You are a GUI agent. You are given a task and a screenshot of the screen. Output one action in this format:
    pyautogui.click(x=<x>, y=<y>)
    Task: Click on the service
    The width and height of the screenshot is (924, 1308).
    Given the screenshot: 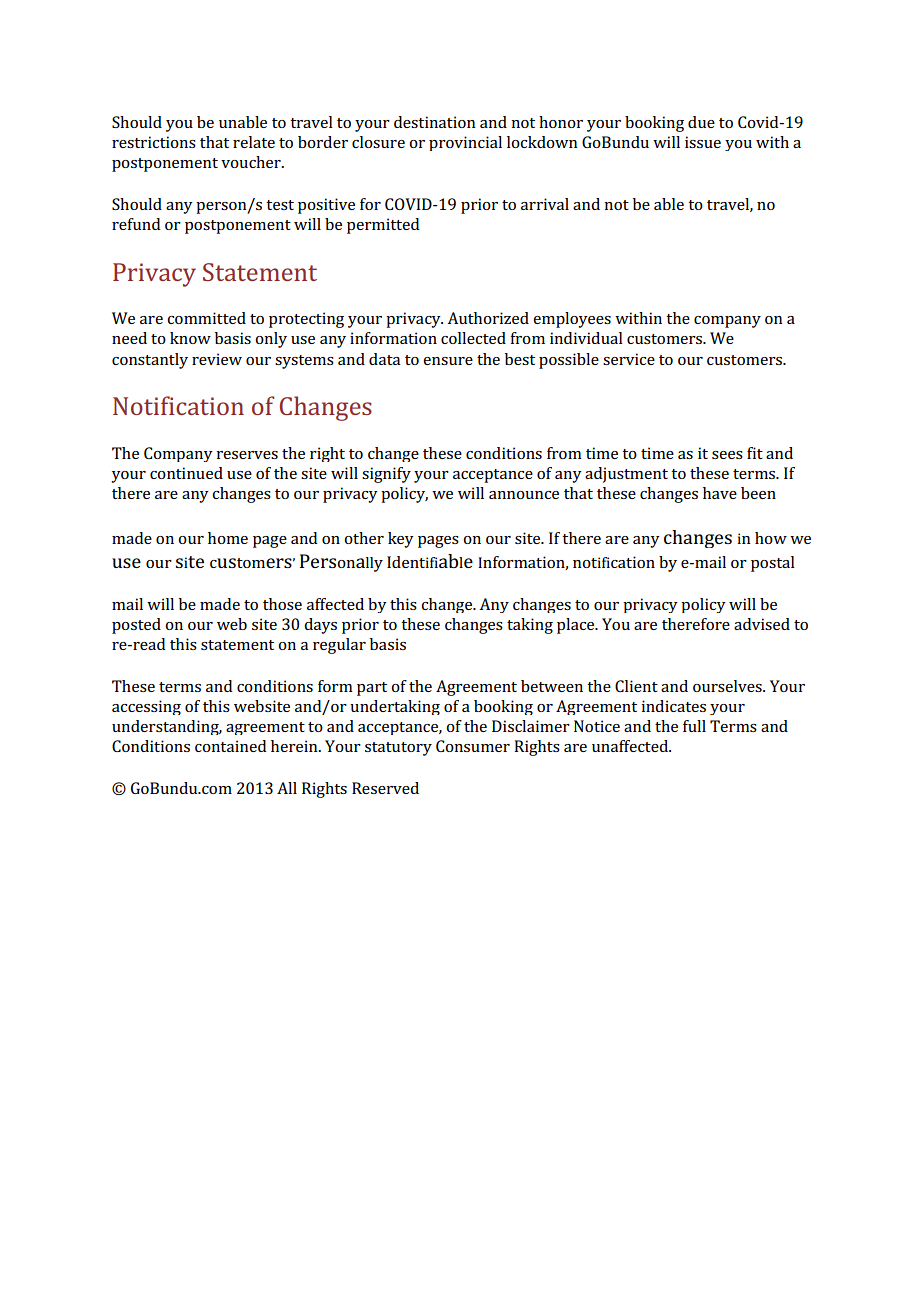 What is the action you would take?
    pyautogui.click(x=629, y=359)
